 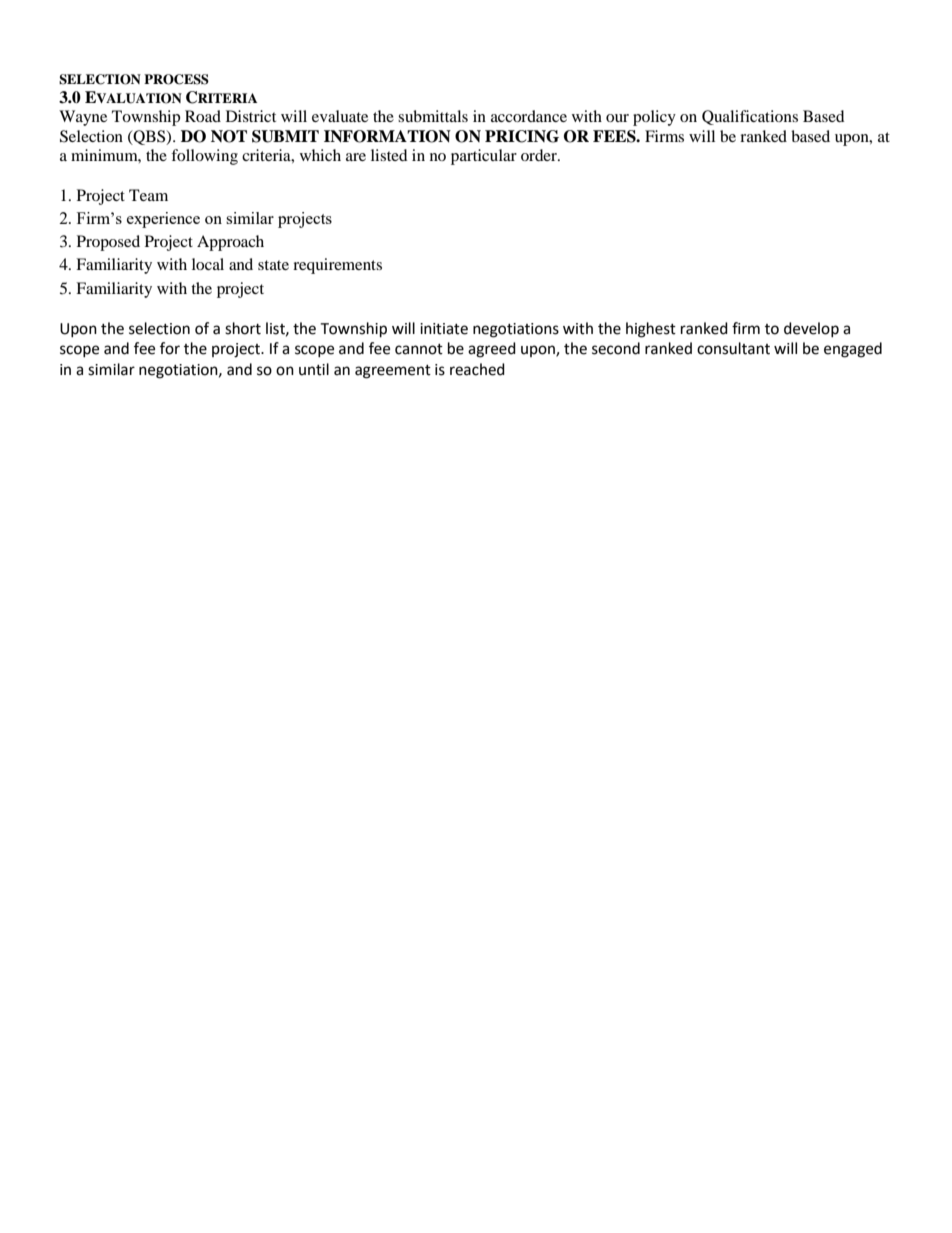 I want to click on until, so click(x=314, y=369).
